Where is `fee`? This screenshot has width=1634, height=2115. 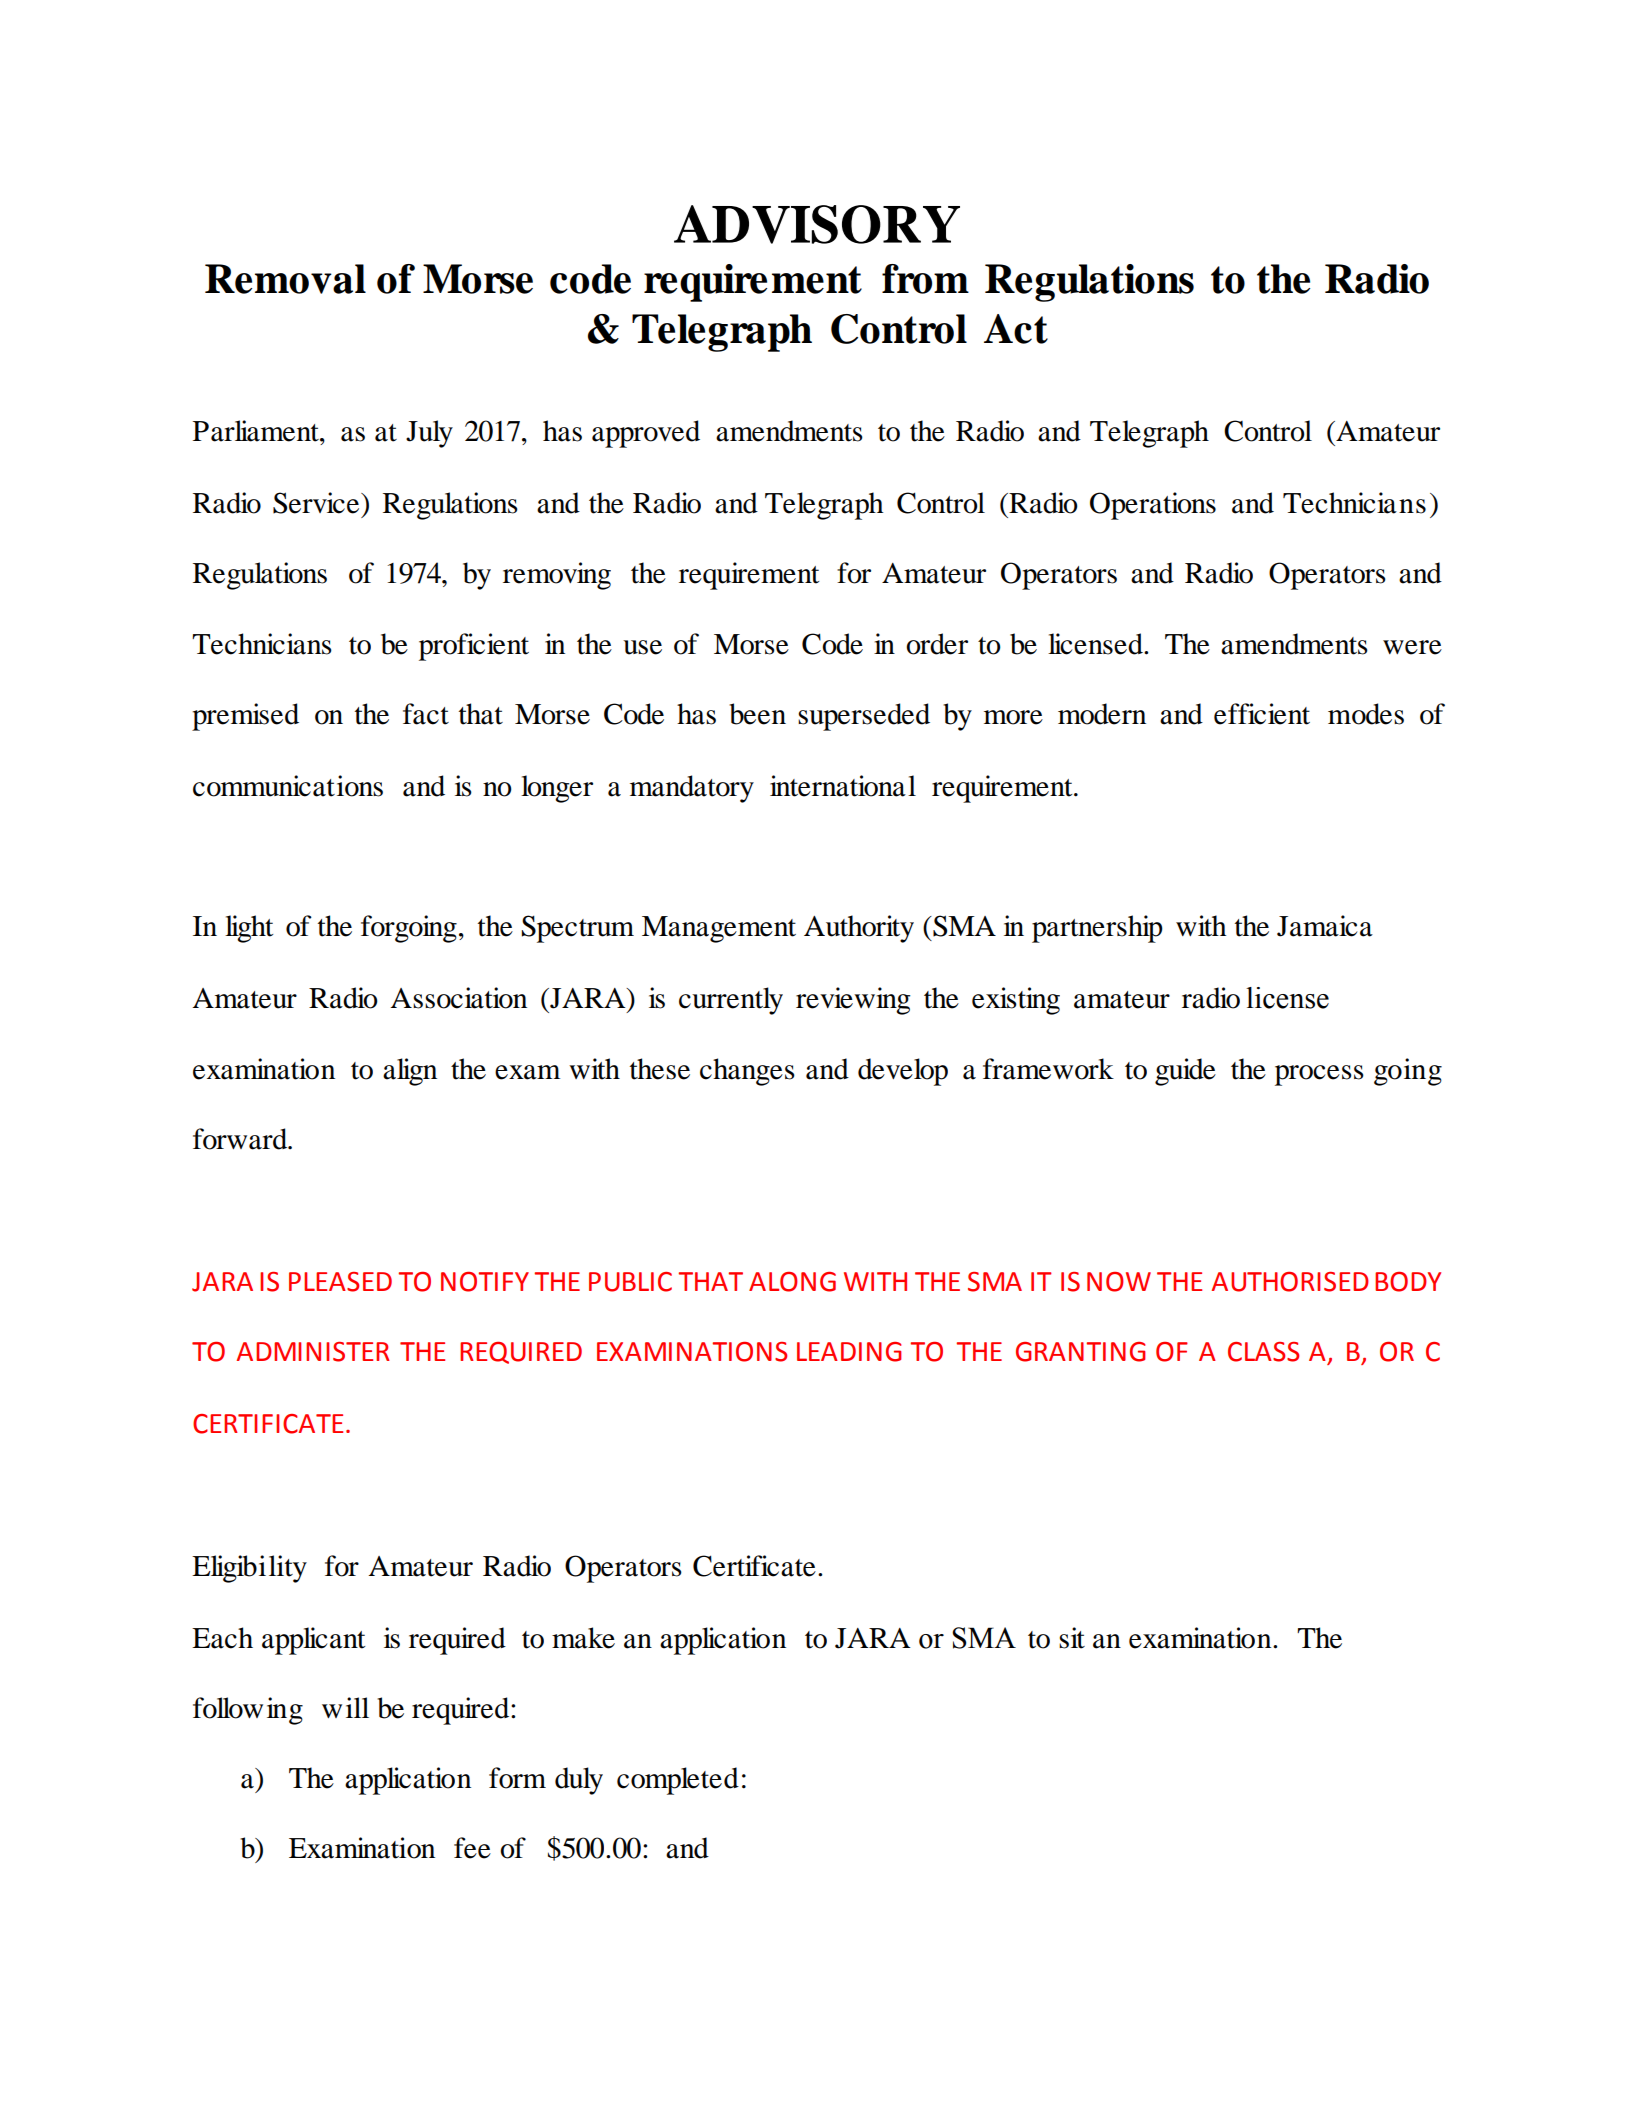 fee is located at coordinates (472, 1848).
